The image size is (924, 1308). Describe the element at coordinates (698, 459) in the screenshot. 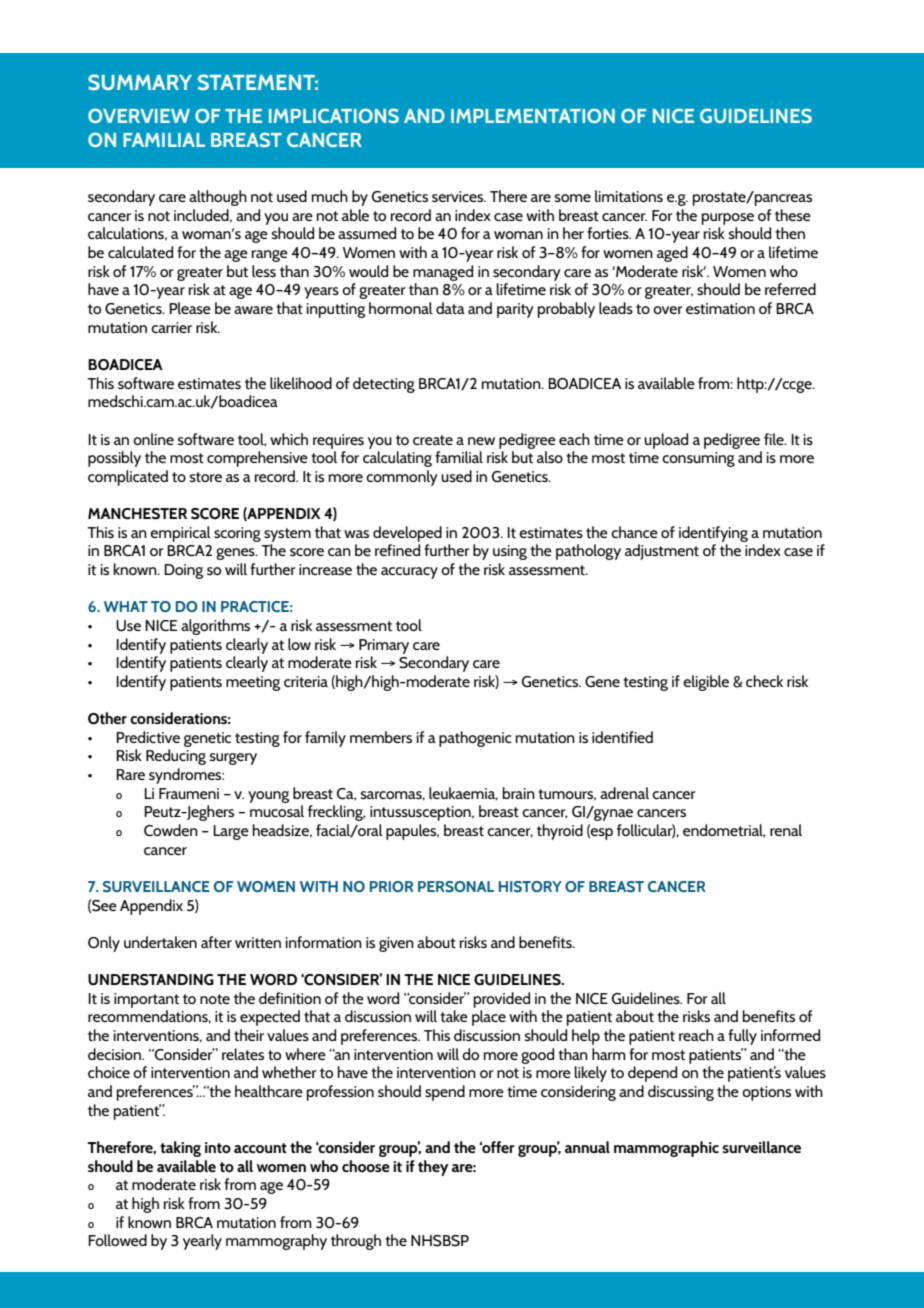

I see `consuming` at that location.
